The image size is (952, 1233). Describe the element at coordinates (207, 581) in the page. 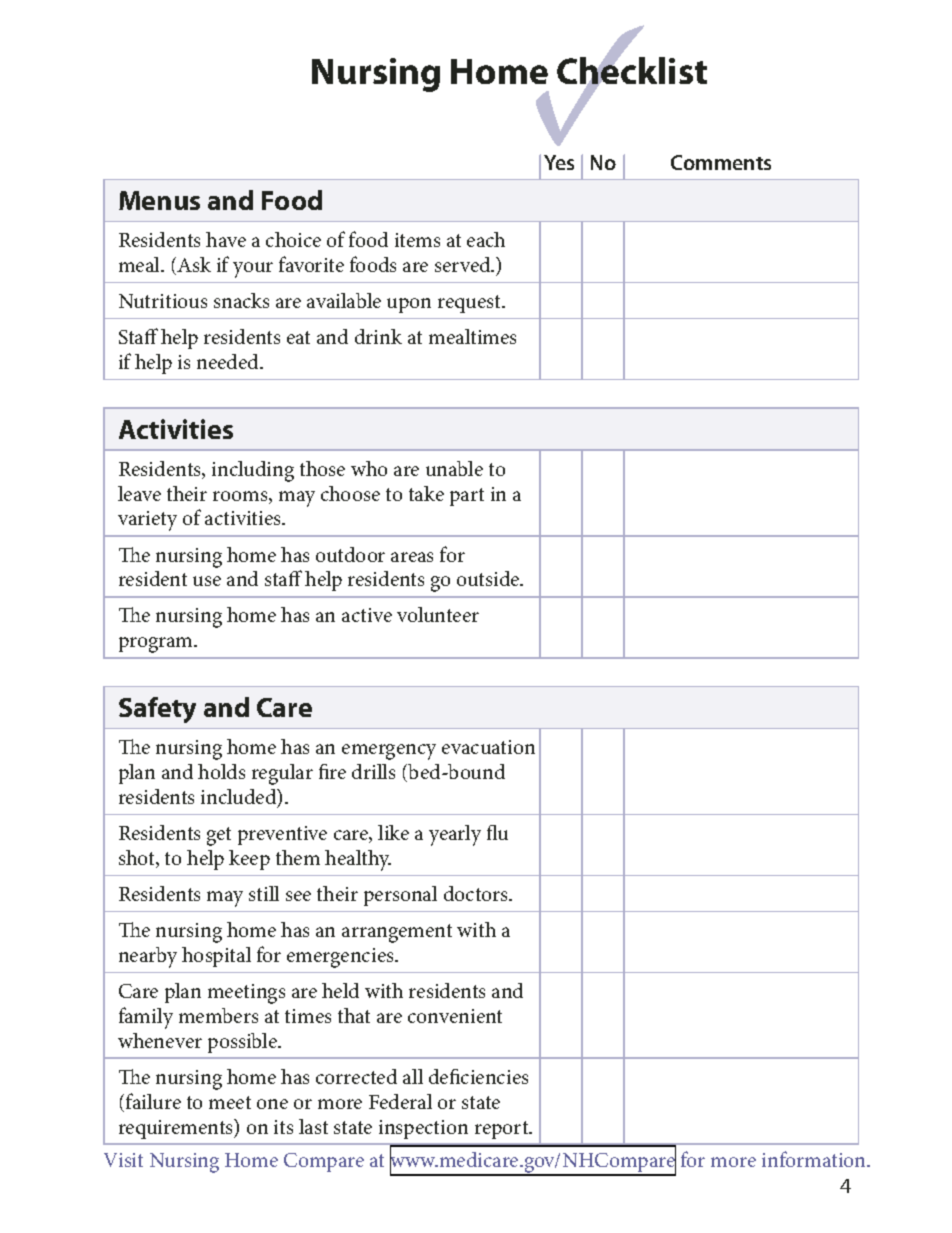

I see `use` at that location.
